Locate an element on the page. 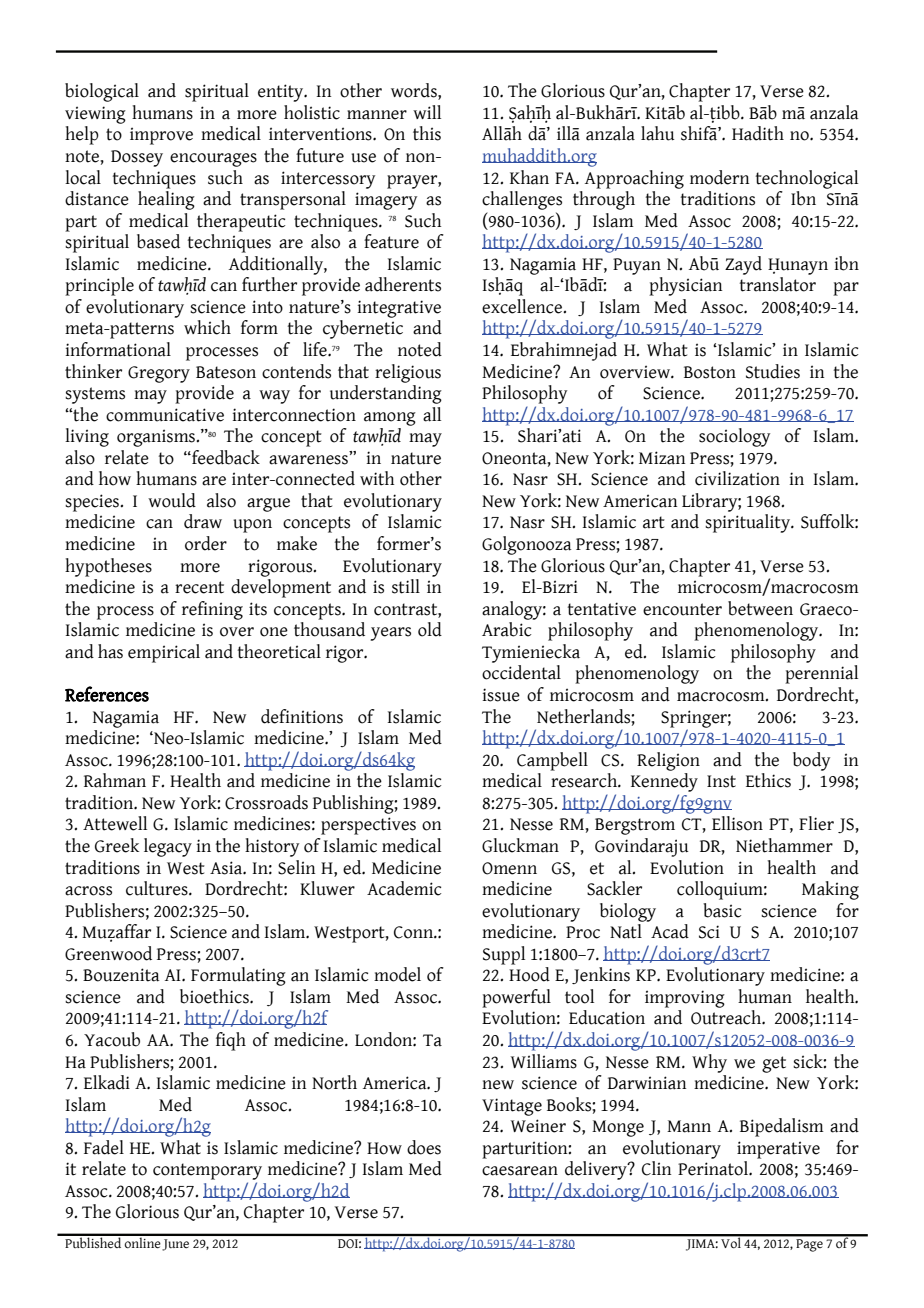 The height and width of the page is (1308, 924). improve is located at coordinates (161, 136).
